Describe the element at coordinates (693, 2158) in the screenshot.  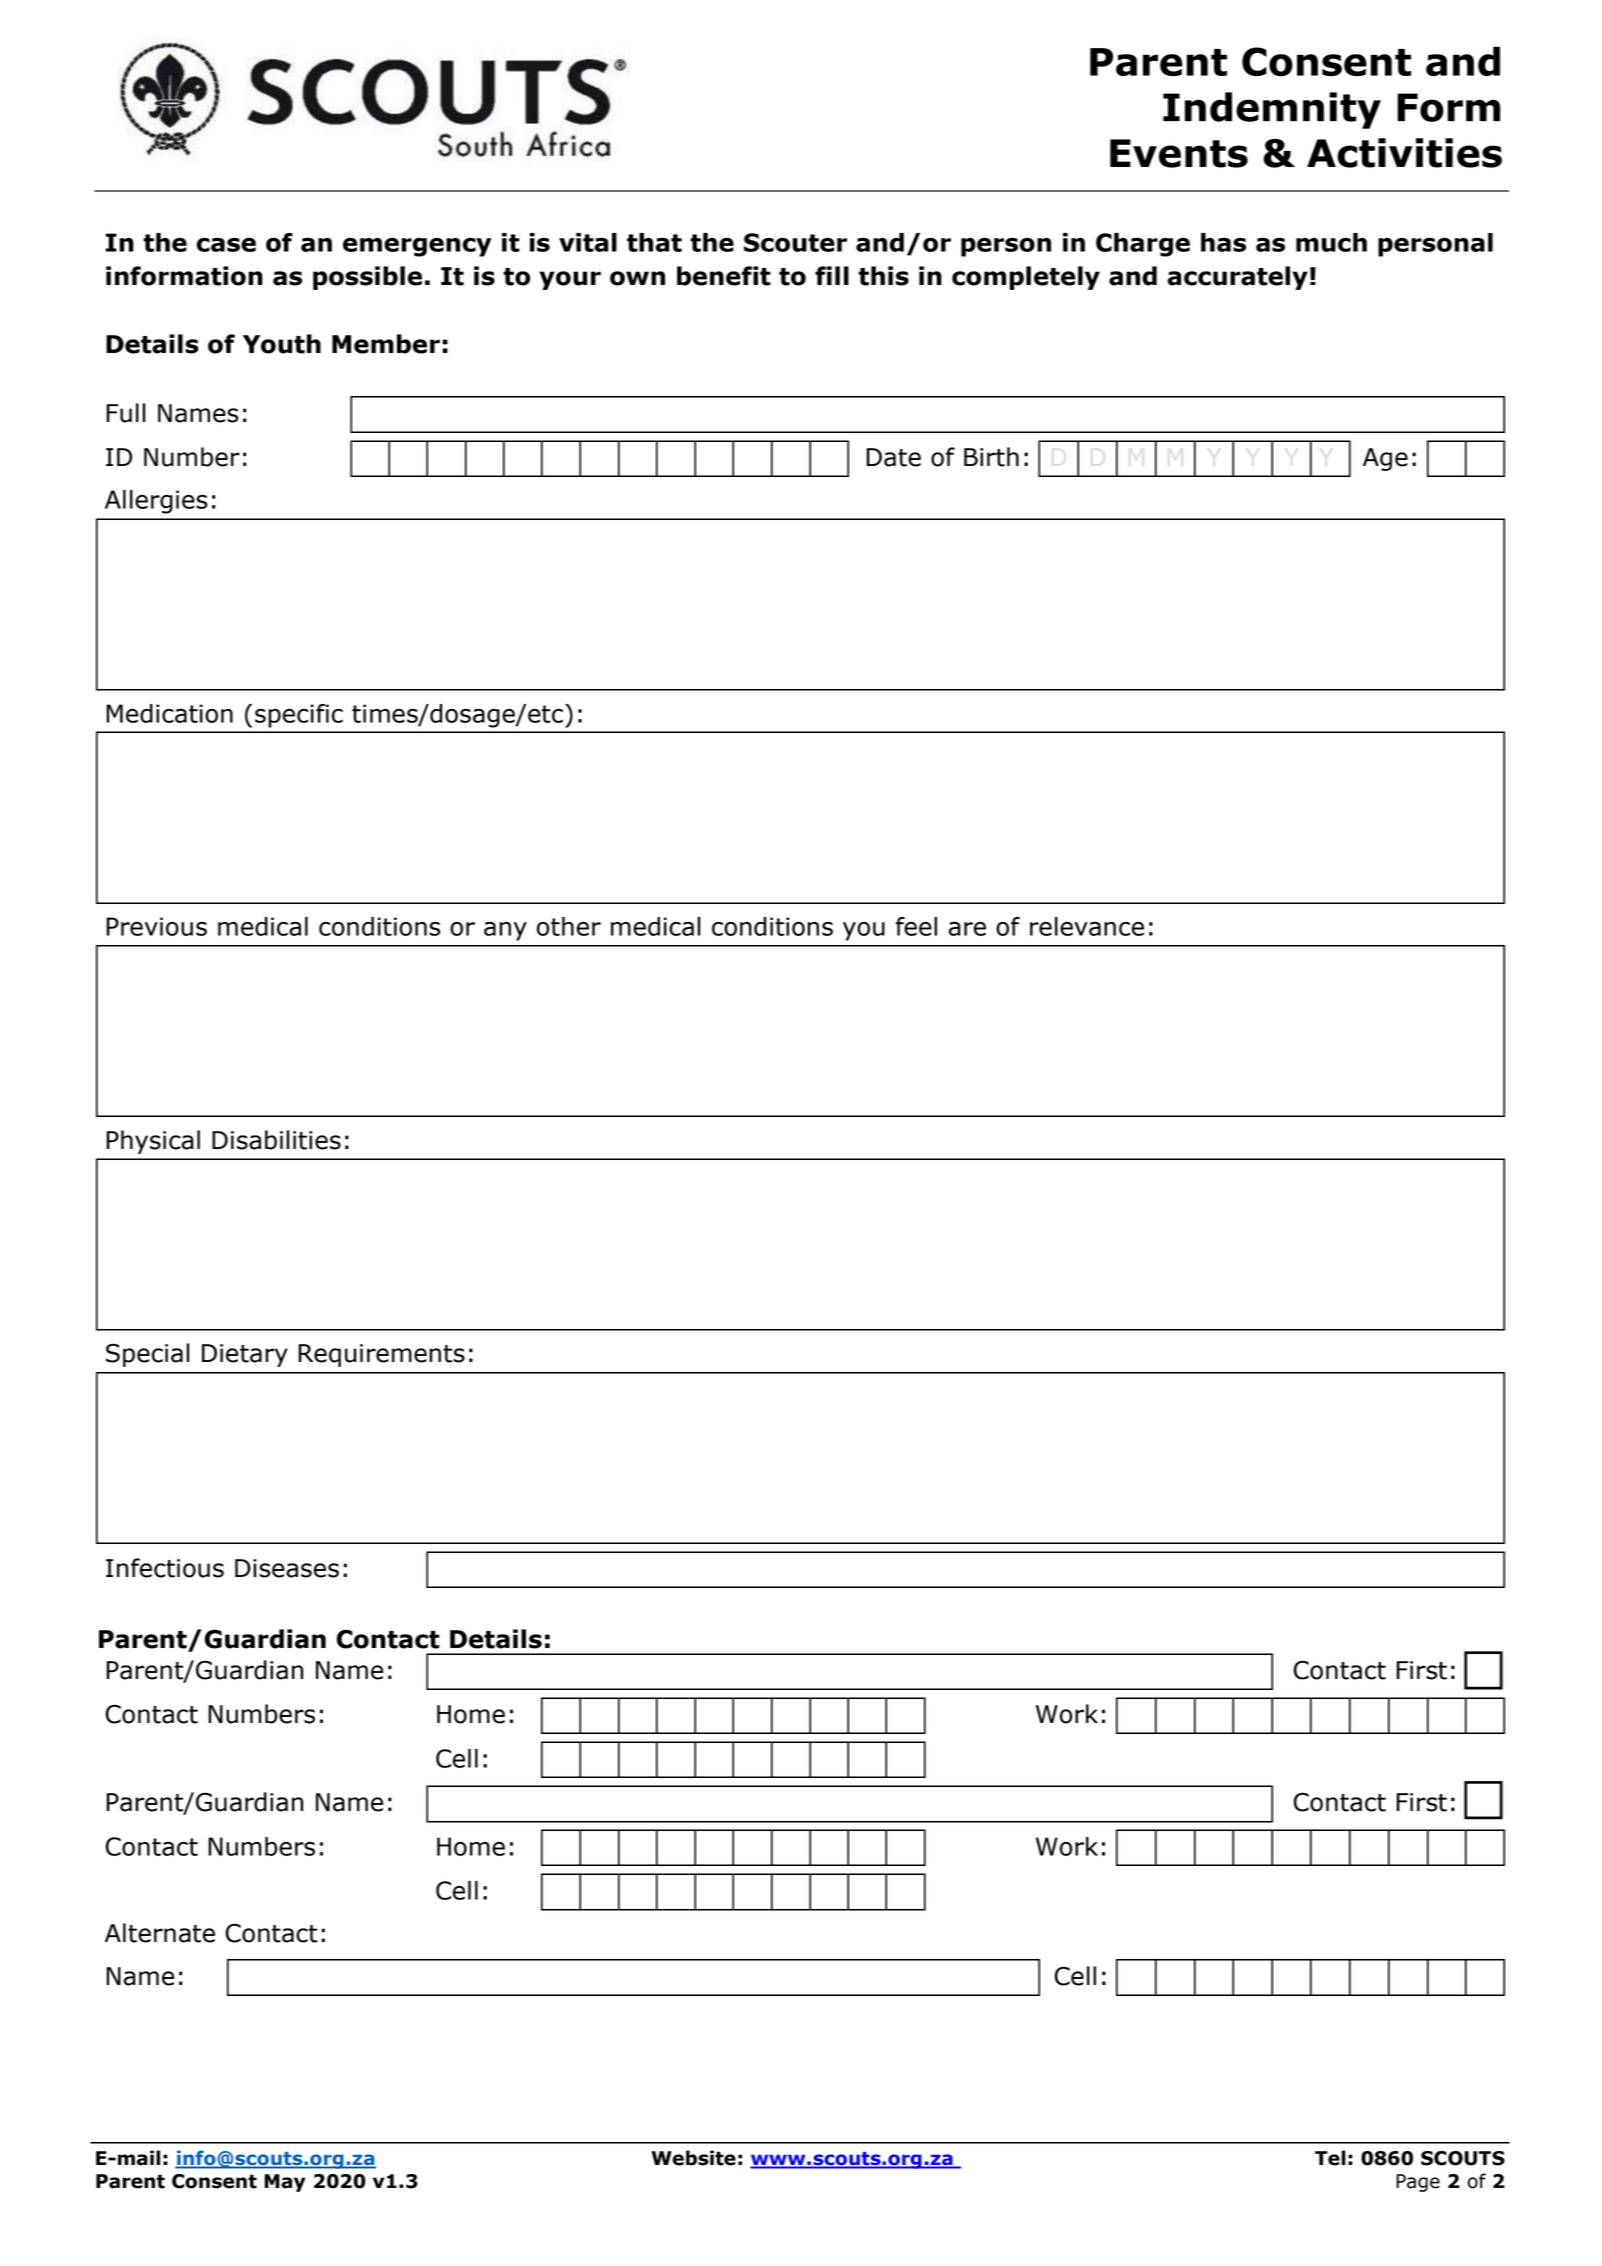
I see `Website` at that location.
